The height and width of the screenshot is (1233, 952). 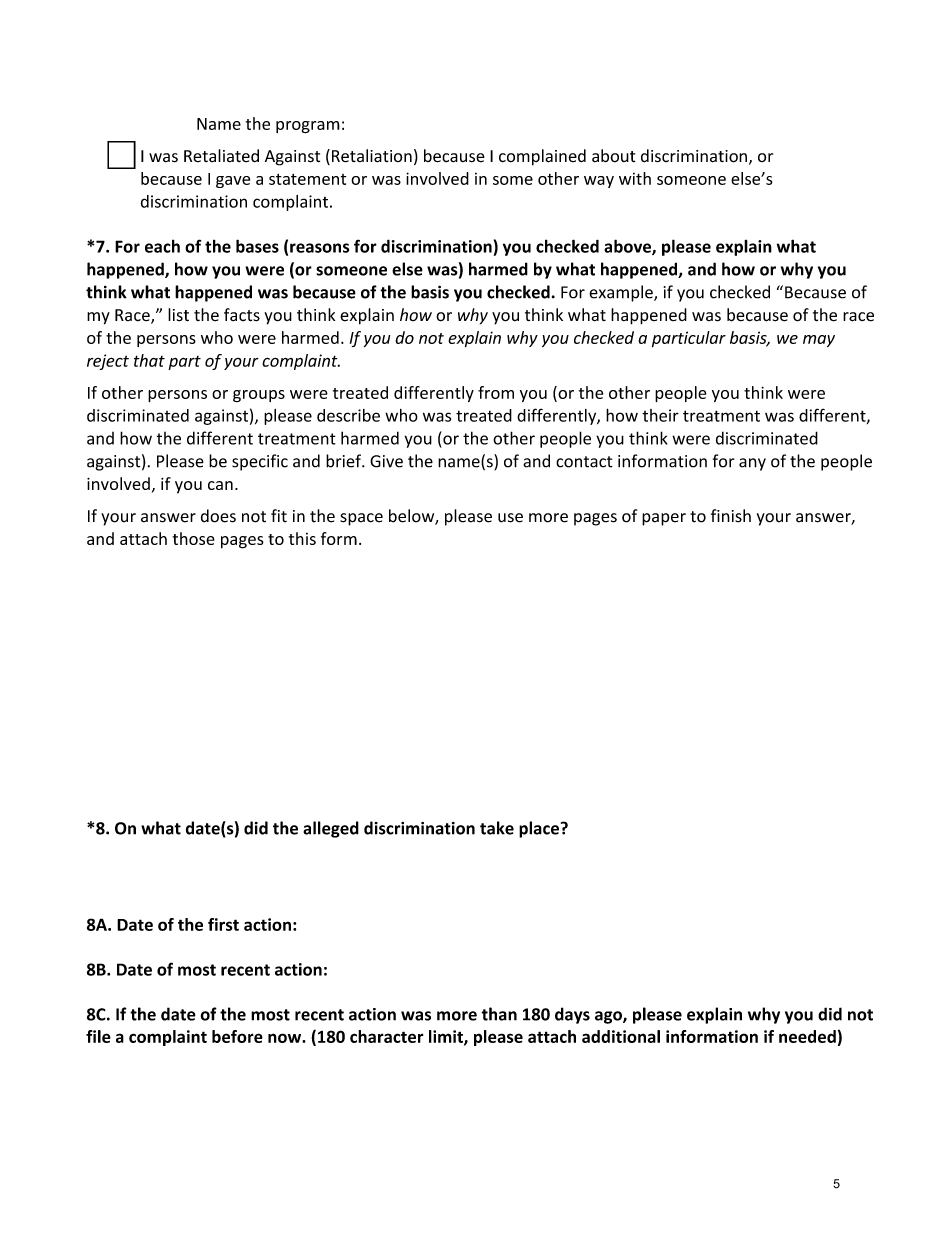 I want to click on space, so click(x=361, y=519).
